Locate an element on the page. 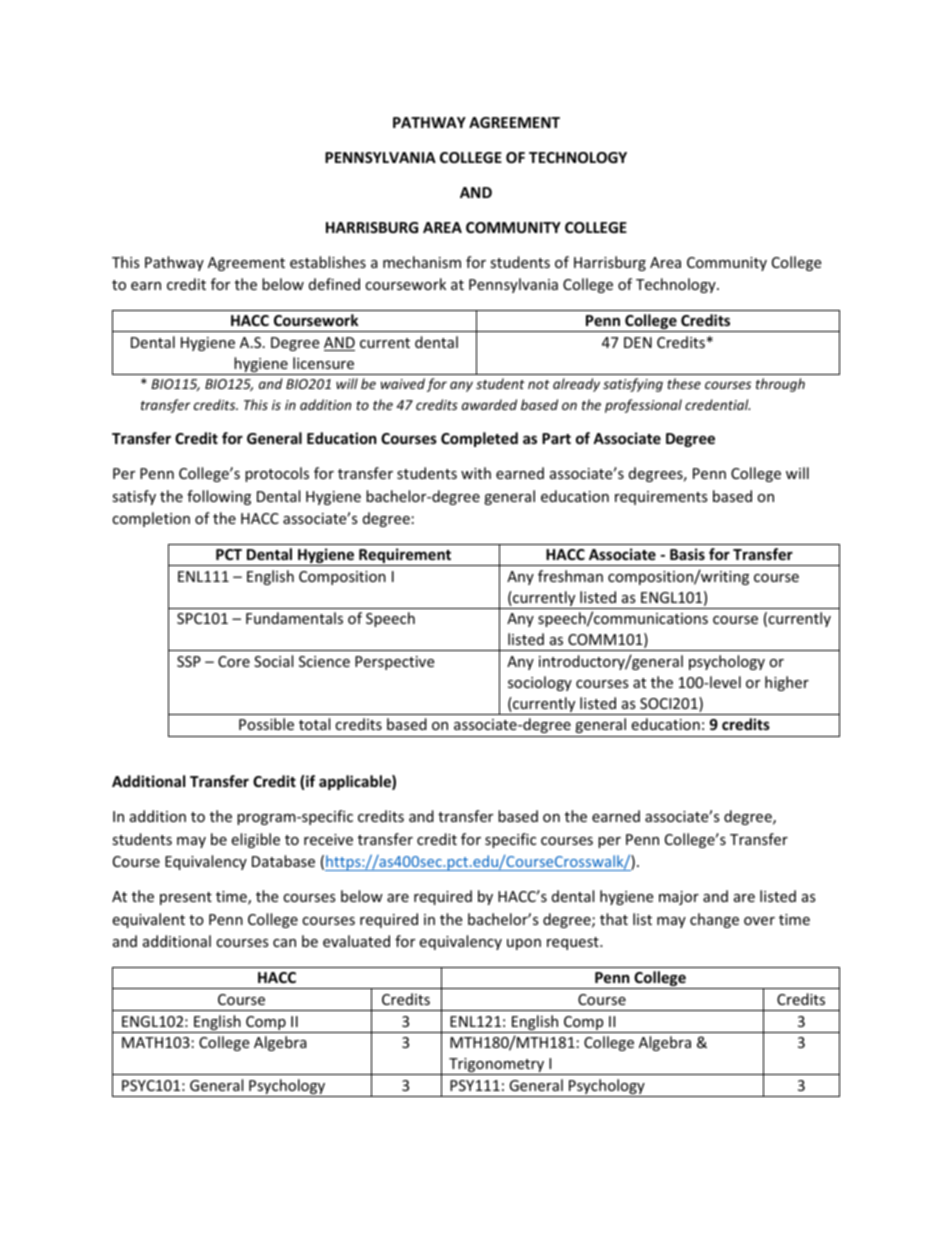 Image resolution: width=952 pixels, height=1233 pixels. Core is located at coordinates (234, 661).
